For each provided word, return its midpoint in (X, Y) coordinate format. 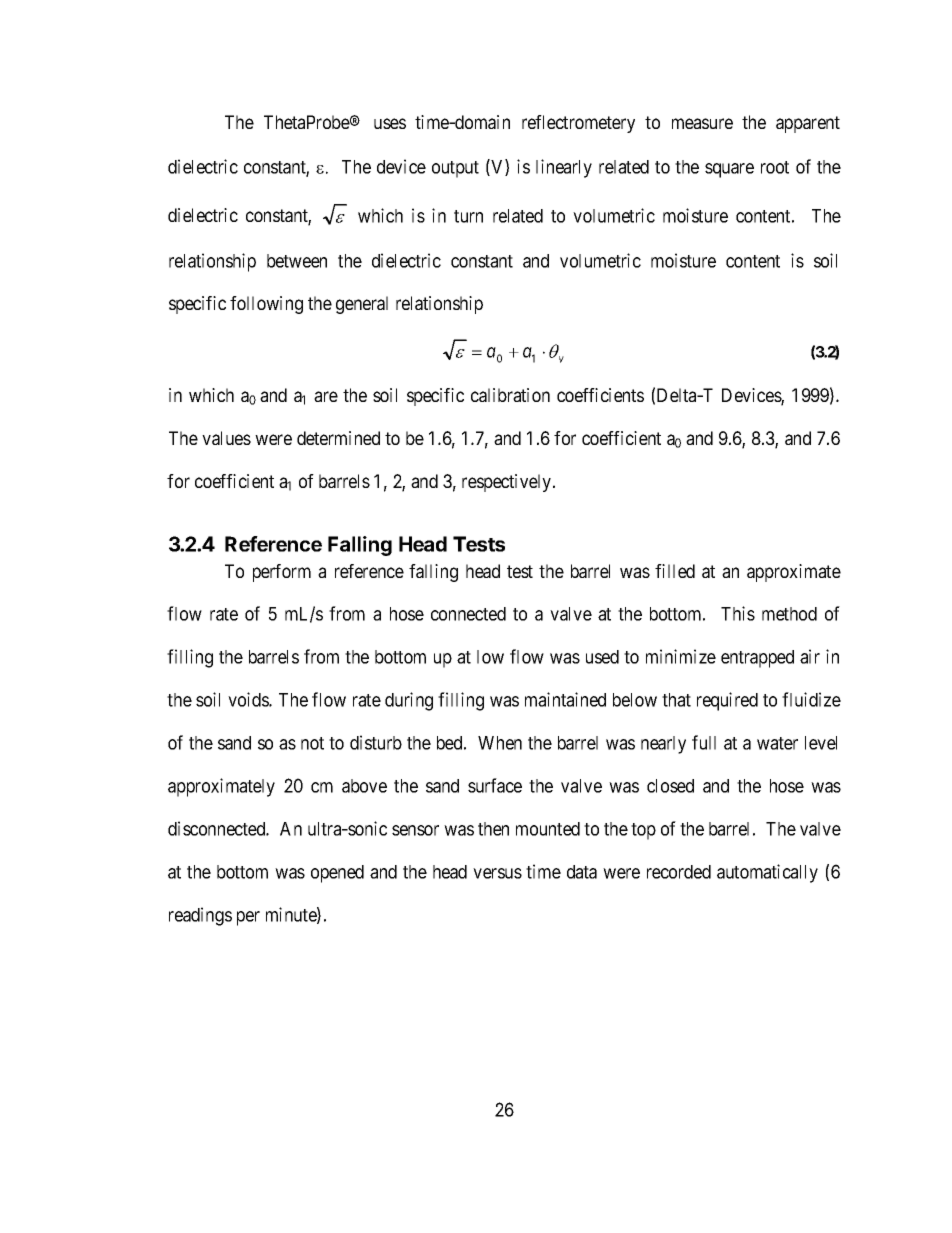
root (775, 167)
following (266, 305)
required (727, 701)
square (729, 170)
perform (282, 573)
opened (337, 874)
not (312, 743)
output (455, 169)
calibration (510, 395)
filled (675, 571)
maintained (565, 699)
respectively (508, 483)
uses (390, 123)
